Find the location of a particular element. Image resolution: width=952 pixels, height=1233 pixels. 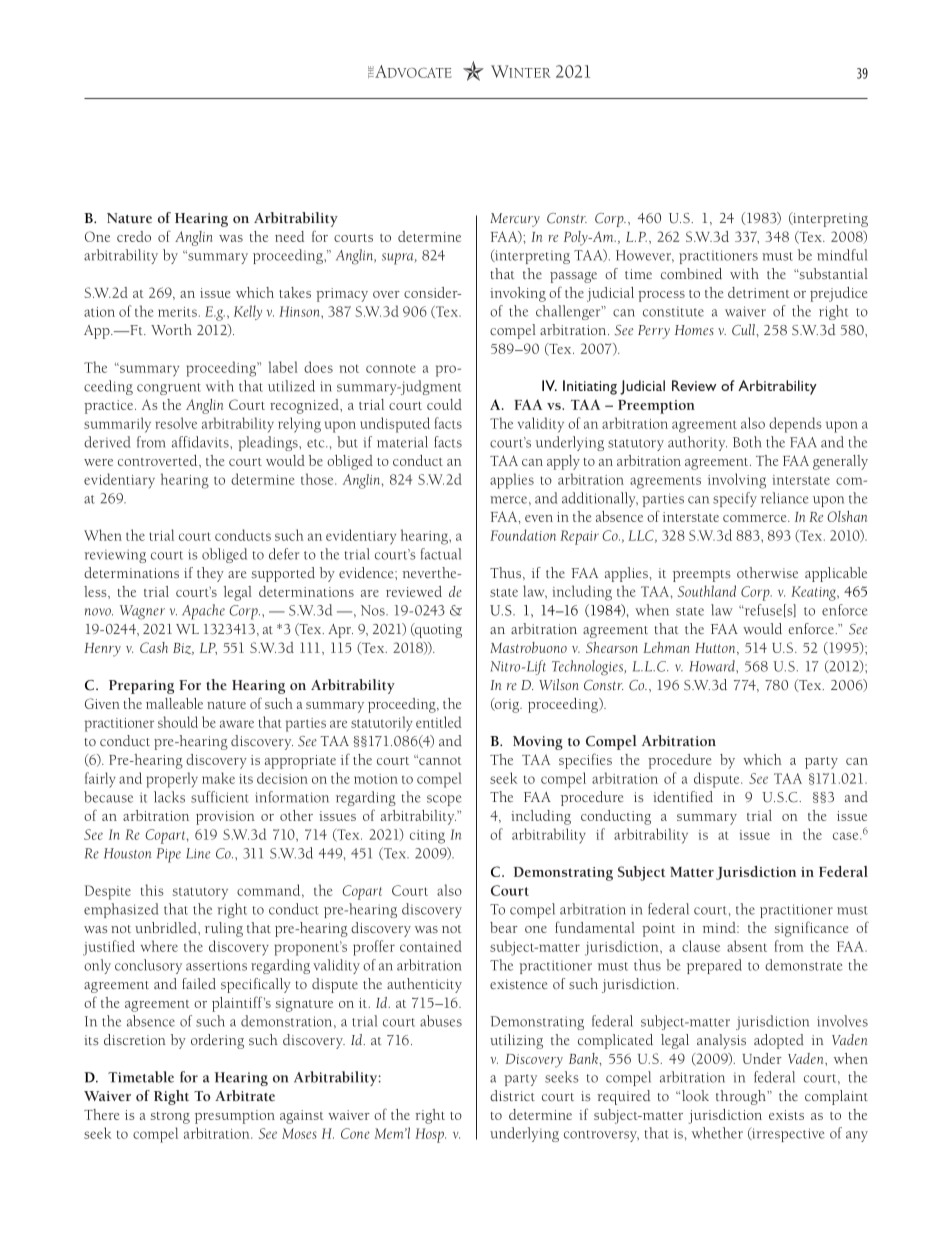

Howard is located at coordinates (713, 666).
